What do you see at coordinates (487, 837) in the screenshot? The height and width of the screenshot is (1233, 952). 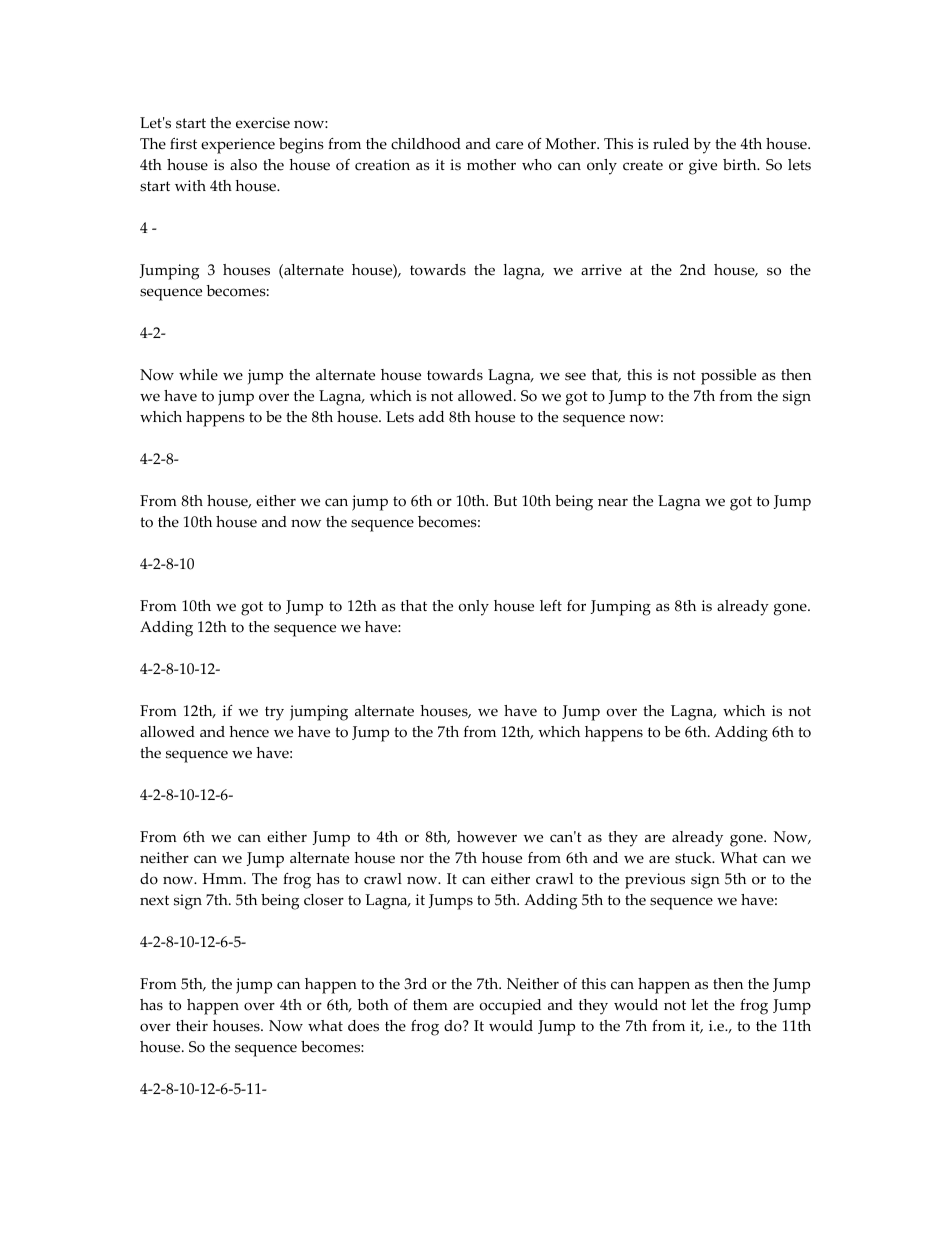 I see `however` at bounding box center [487, 837].
